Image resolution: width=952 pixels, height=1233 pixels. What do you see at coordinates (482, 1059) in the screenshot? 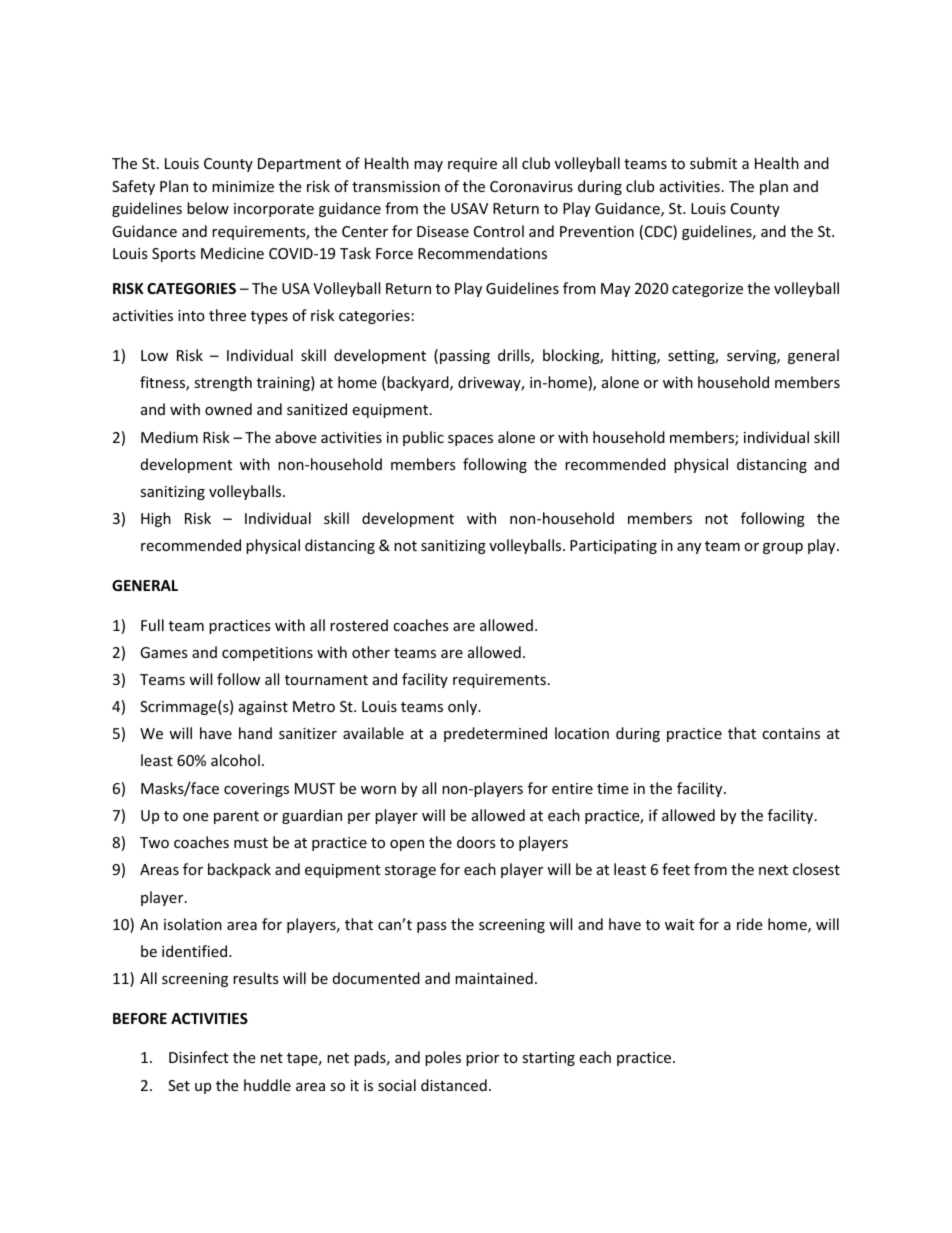
I see `prior` at bounding box center [482, 1059].
